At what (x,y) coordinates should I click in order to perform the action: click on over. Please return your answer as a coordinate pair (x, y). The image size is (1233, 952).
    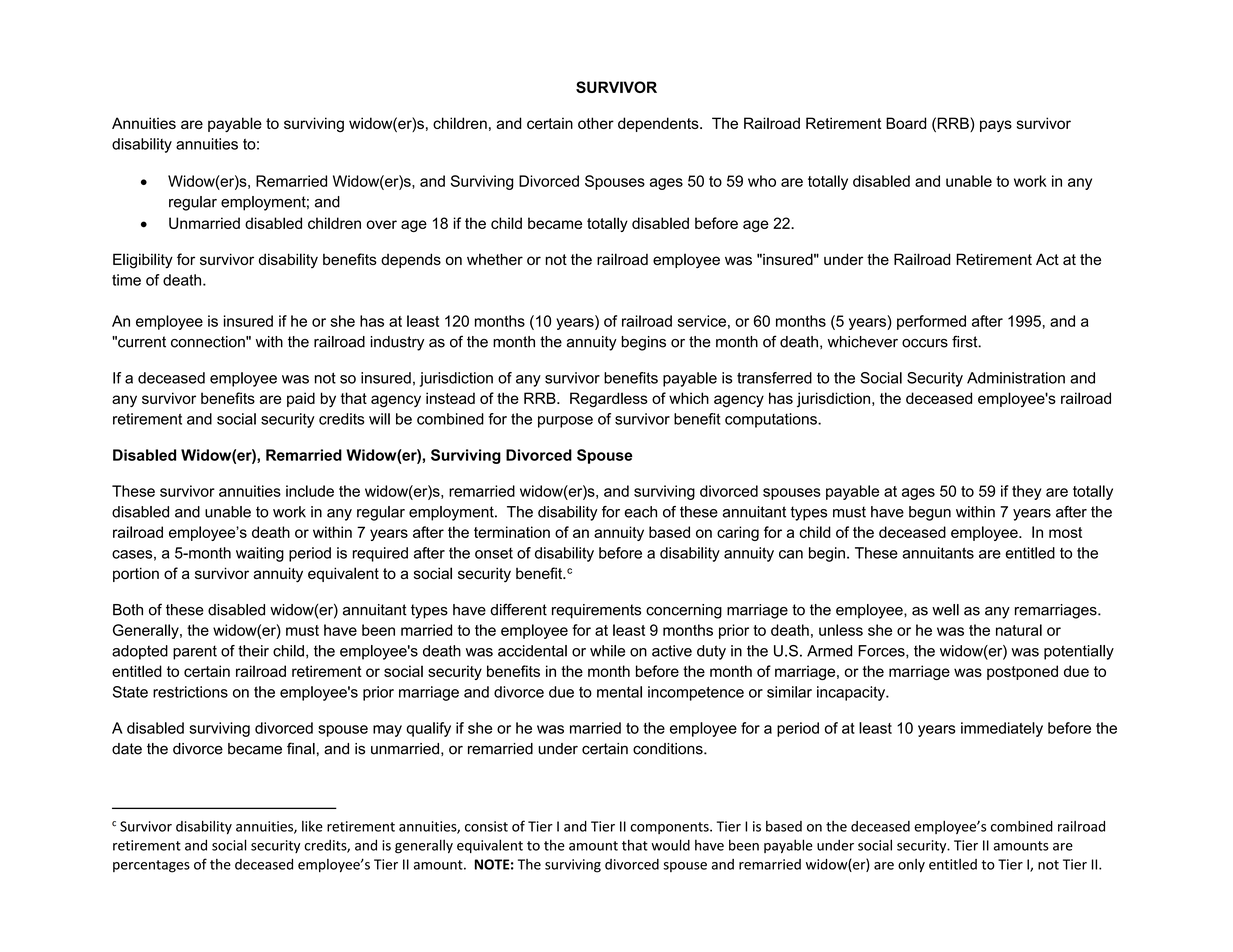
    Looking at the image, I should click on (382, 224).
